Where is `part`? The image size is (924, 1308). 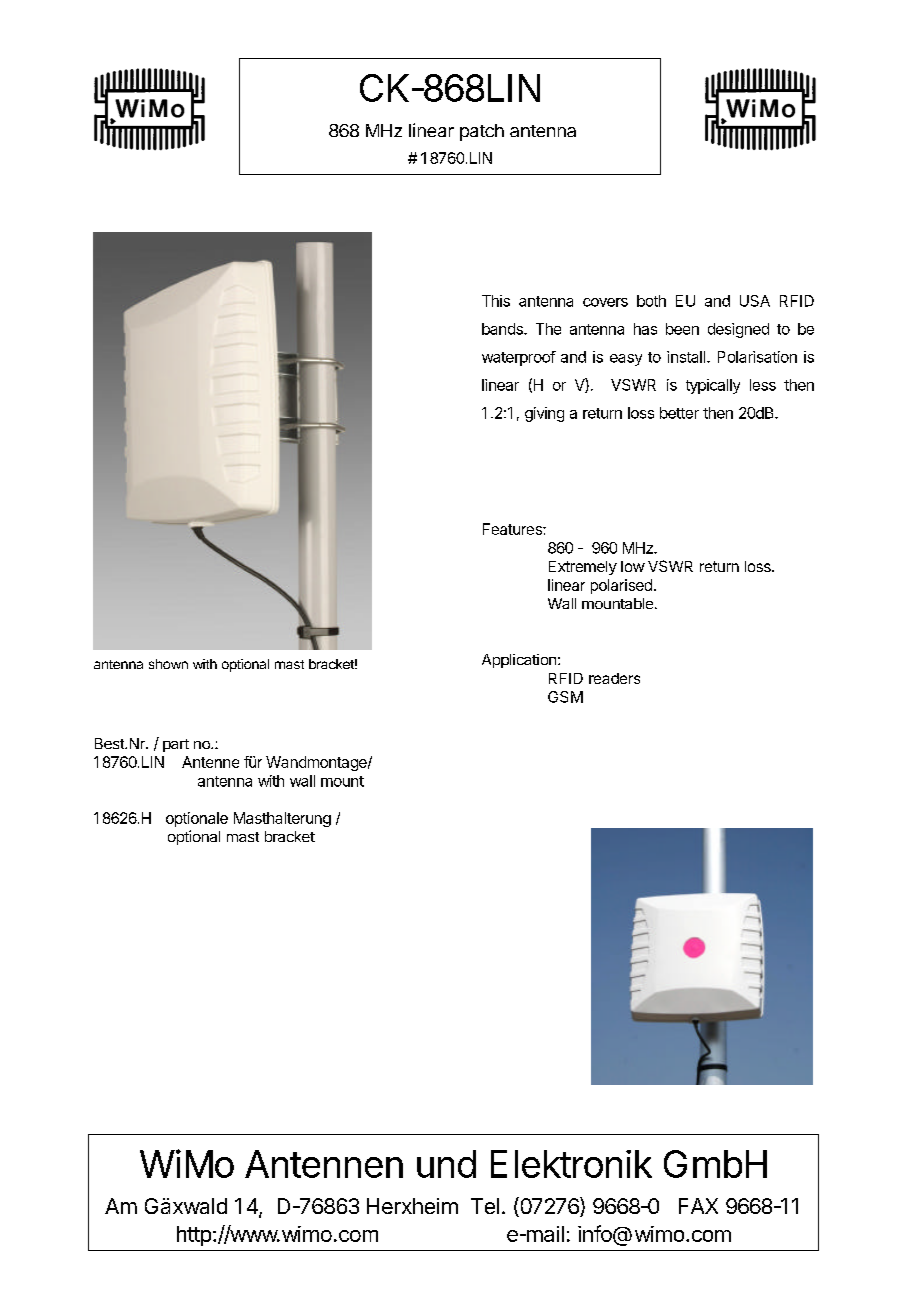
part is located at coordinates (176, 745).
